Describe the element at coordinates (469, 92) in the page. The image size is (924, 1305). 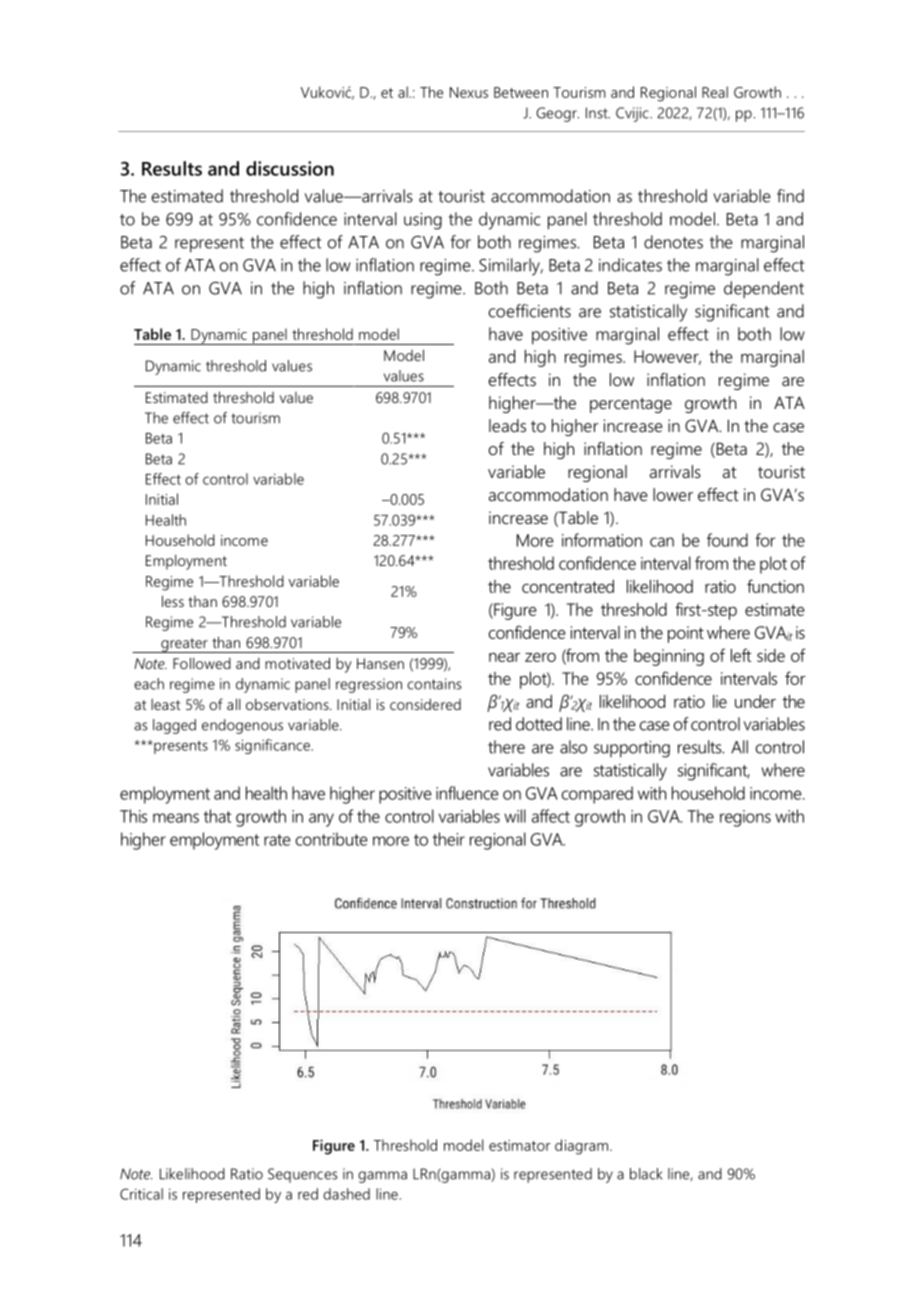
I see `Nexus` at that location.
